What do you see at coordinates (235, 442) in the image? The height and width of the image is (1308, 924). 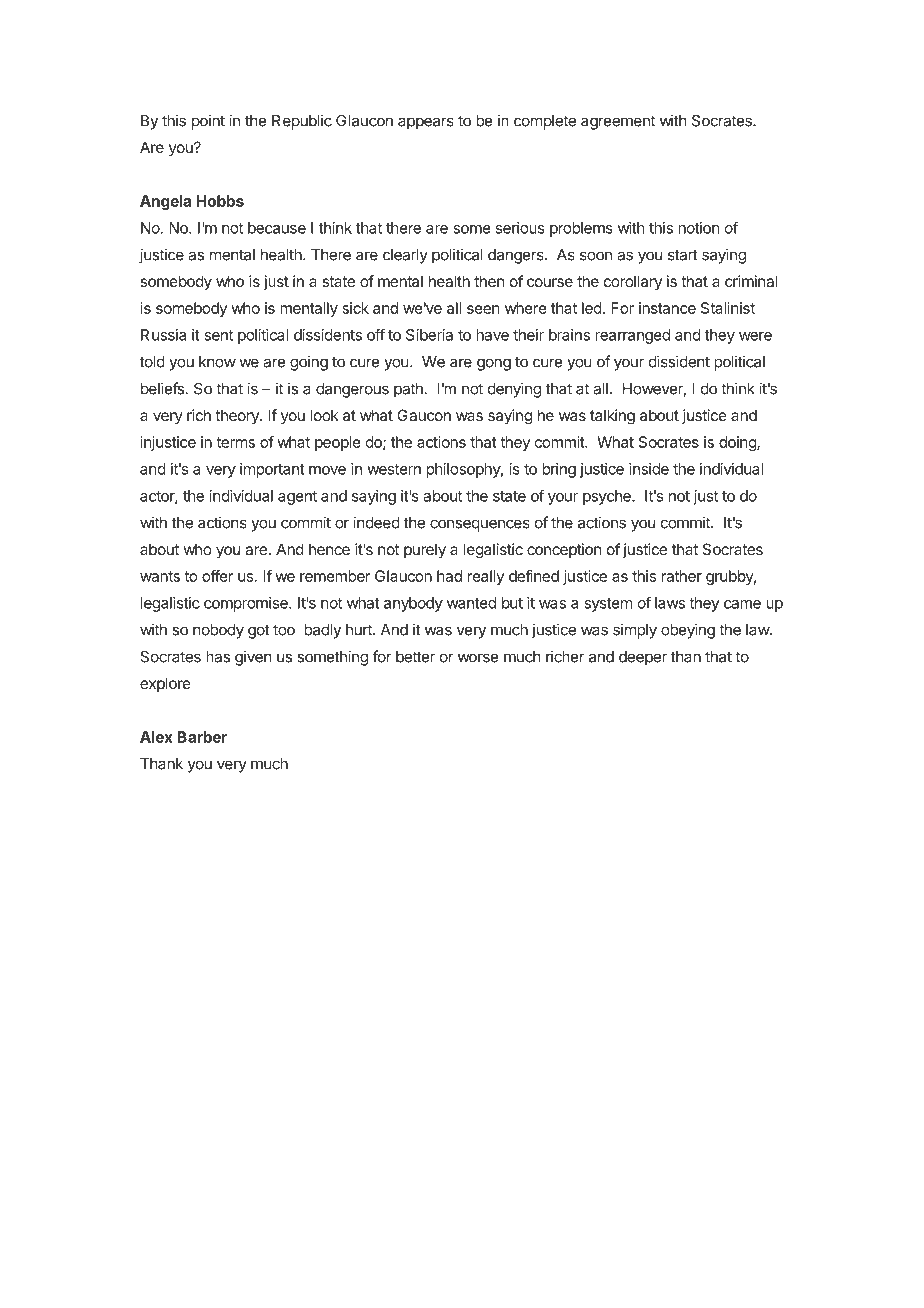 I see `terms` at bounding box center [235, 442].
